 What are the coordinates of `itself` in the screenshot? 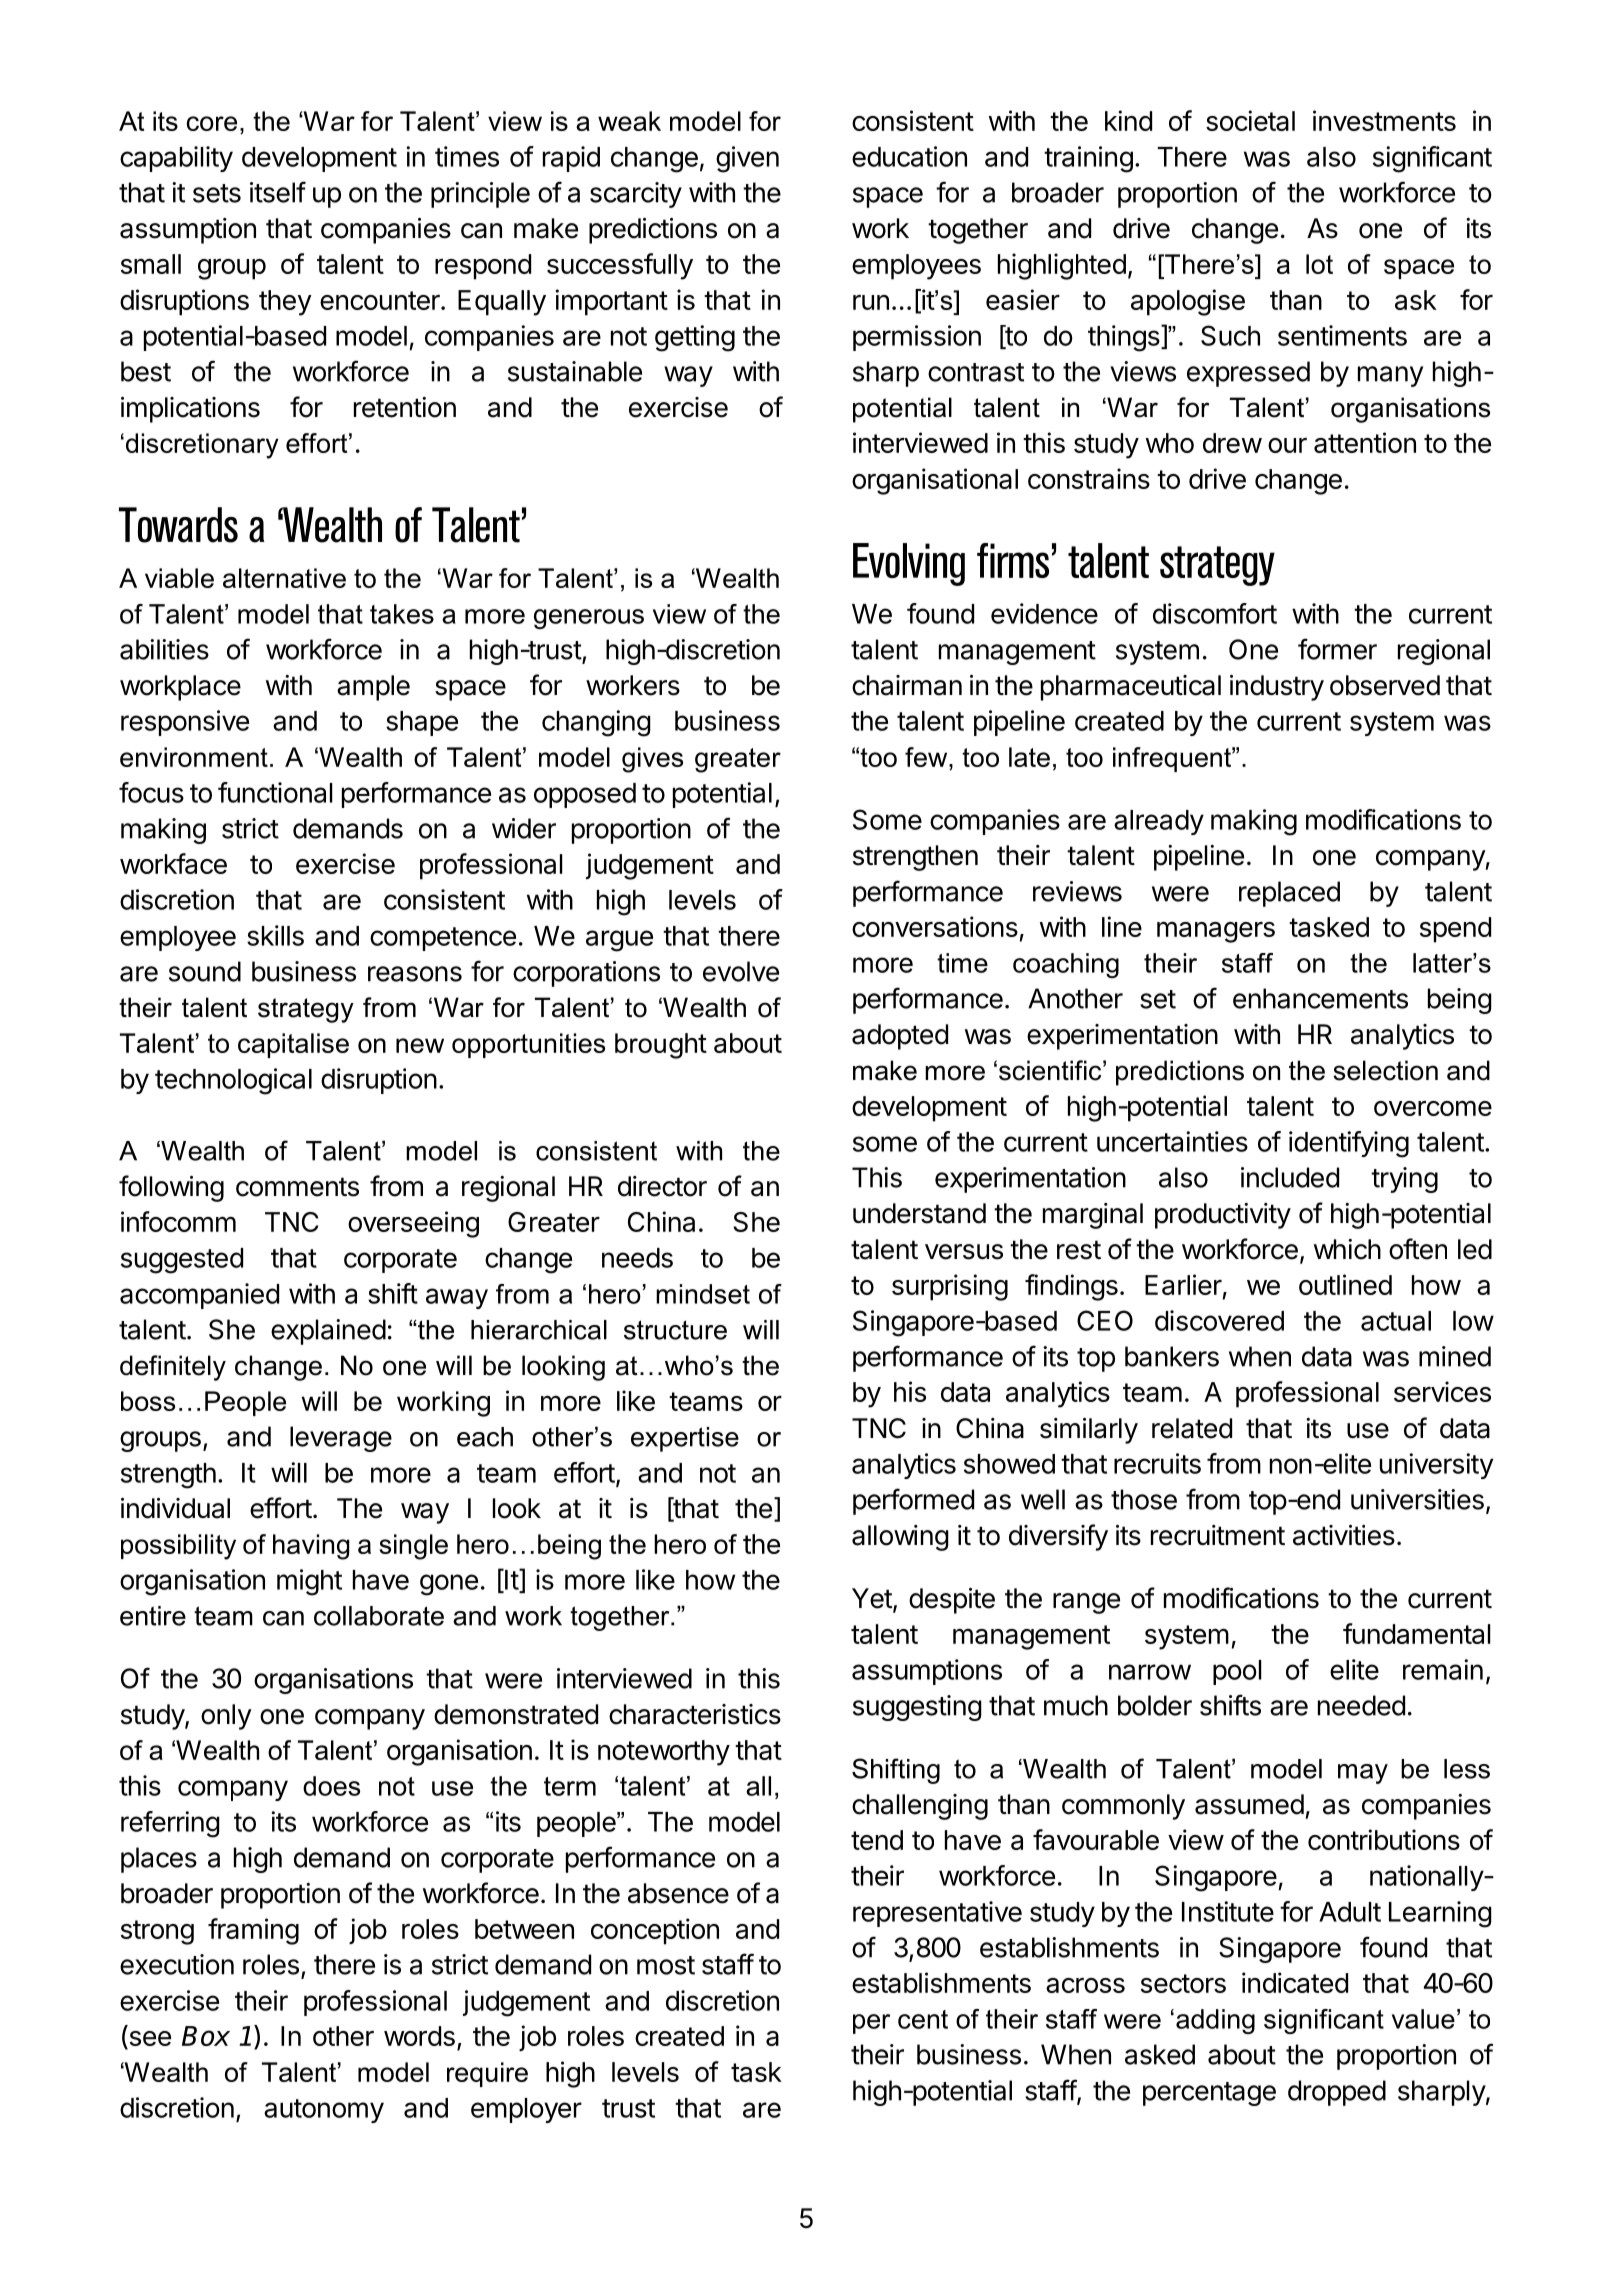 It's located at (278, 192).
